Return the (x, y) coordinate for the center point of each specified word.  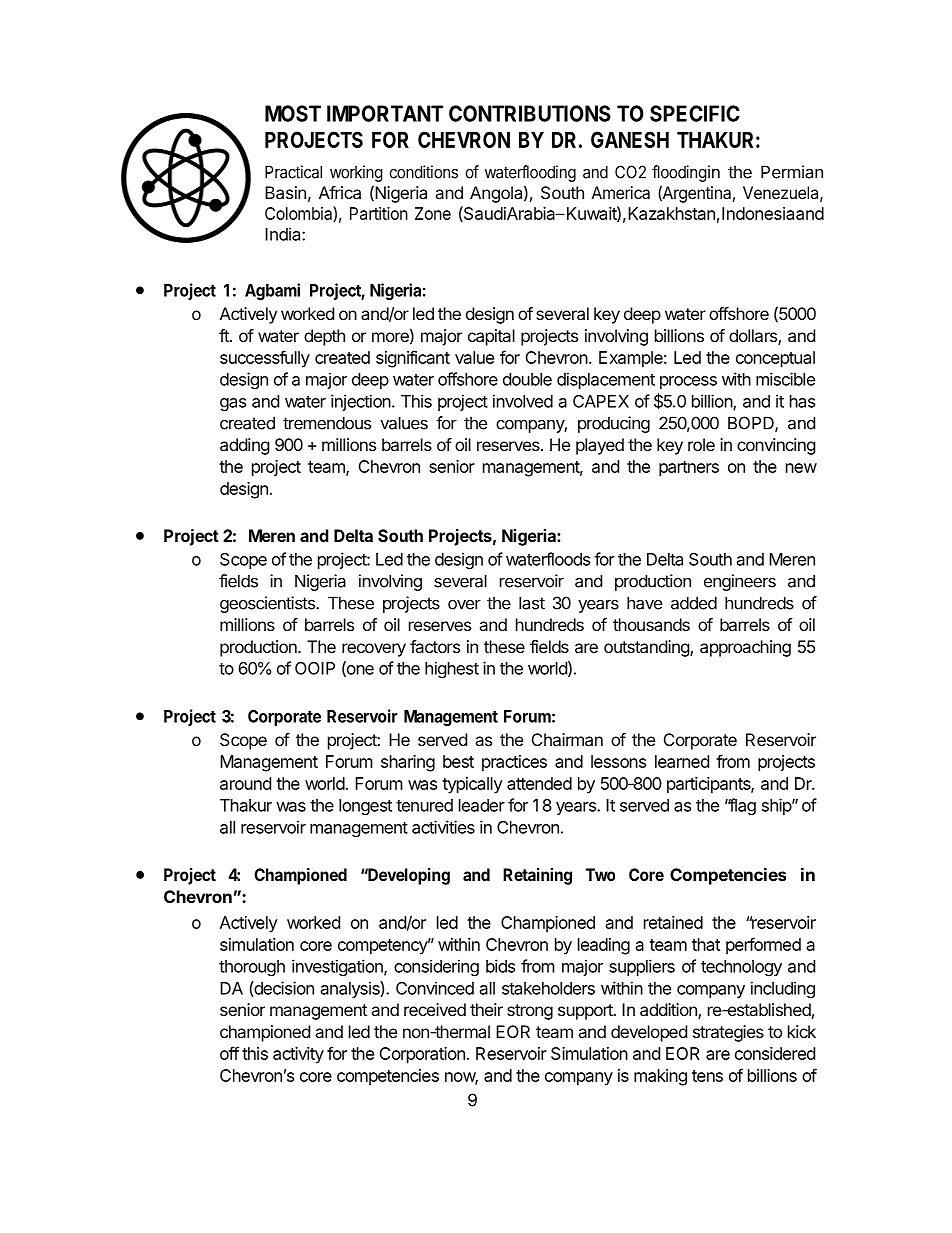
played (600, 446)
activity (298, 1055)
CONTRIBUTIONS (530, 113)
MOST (293, 113)
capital (491, 337)
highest (452, 669)
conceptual (775, 359)
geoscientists (268, 604)
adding (245, 446)
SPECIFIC (695, 113)
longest (365, 807)
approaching (745, 648)
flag (741, 806)
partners (689, 469)
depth (324, 337)
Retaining (537, 876)
